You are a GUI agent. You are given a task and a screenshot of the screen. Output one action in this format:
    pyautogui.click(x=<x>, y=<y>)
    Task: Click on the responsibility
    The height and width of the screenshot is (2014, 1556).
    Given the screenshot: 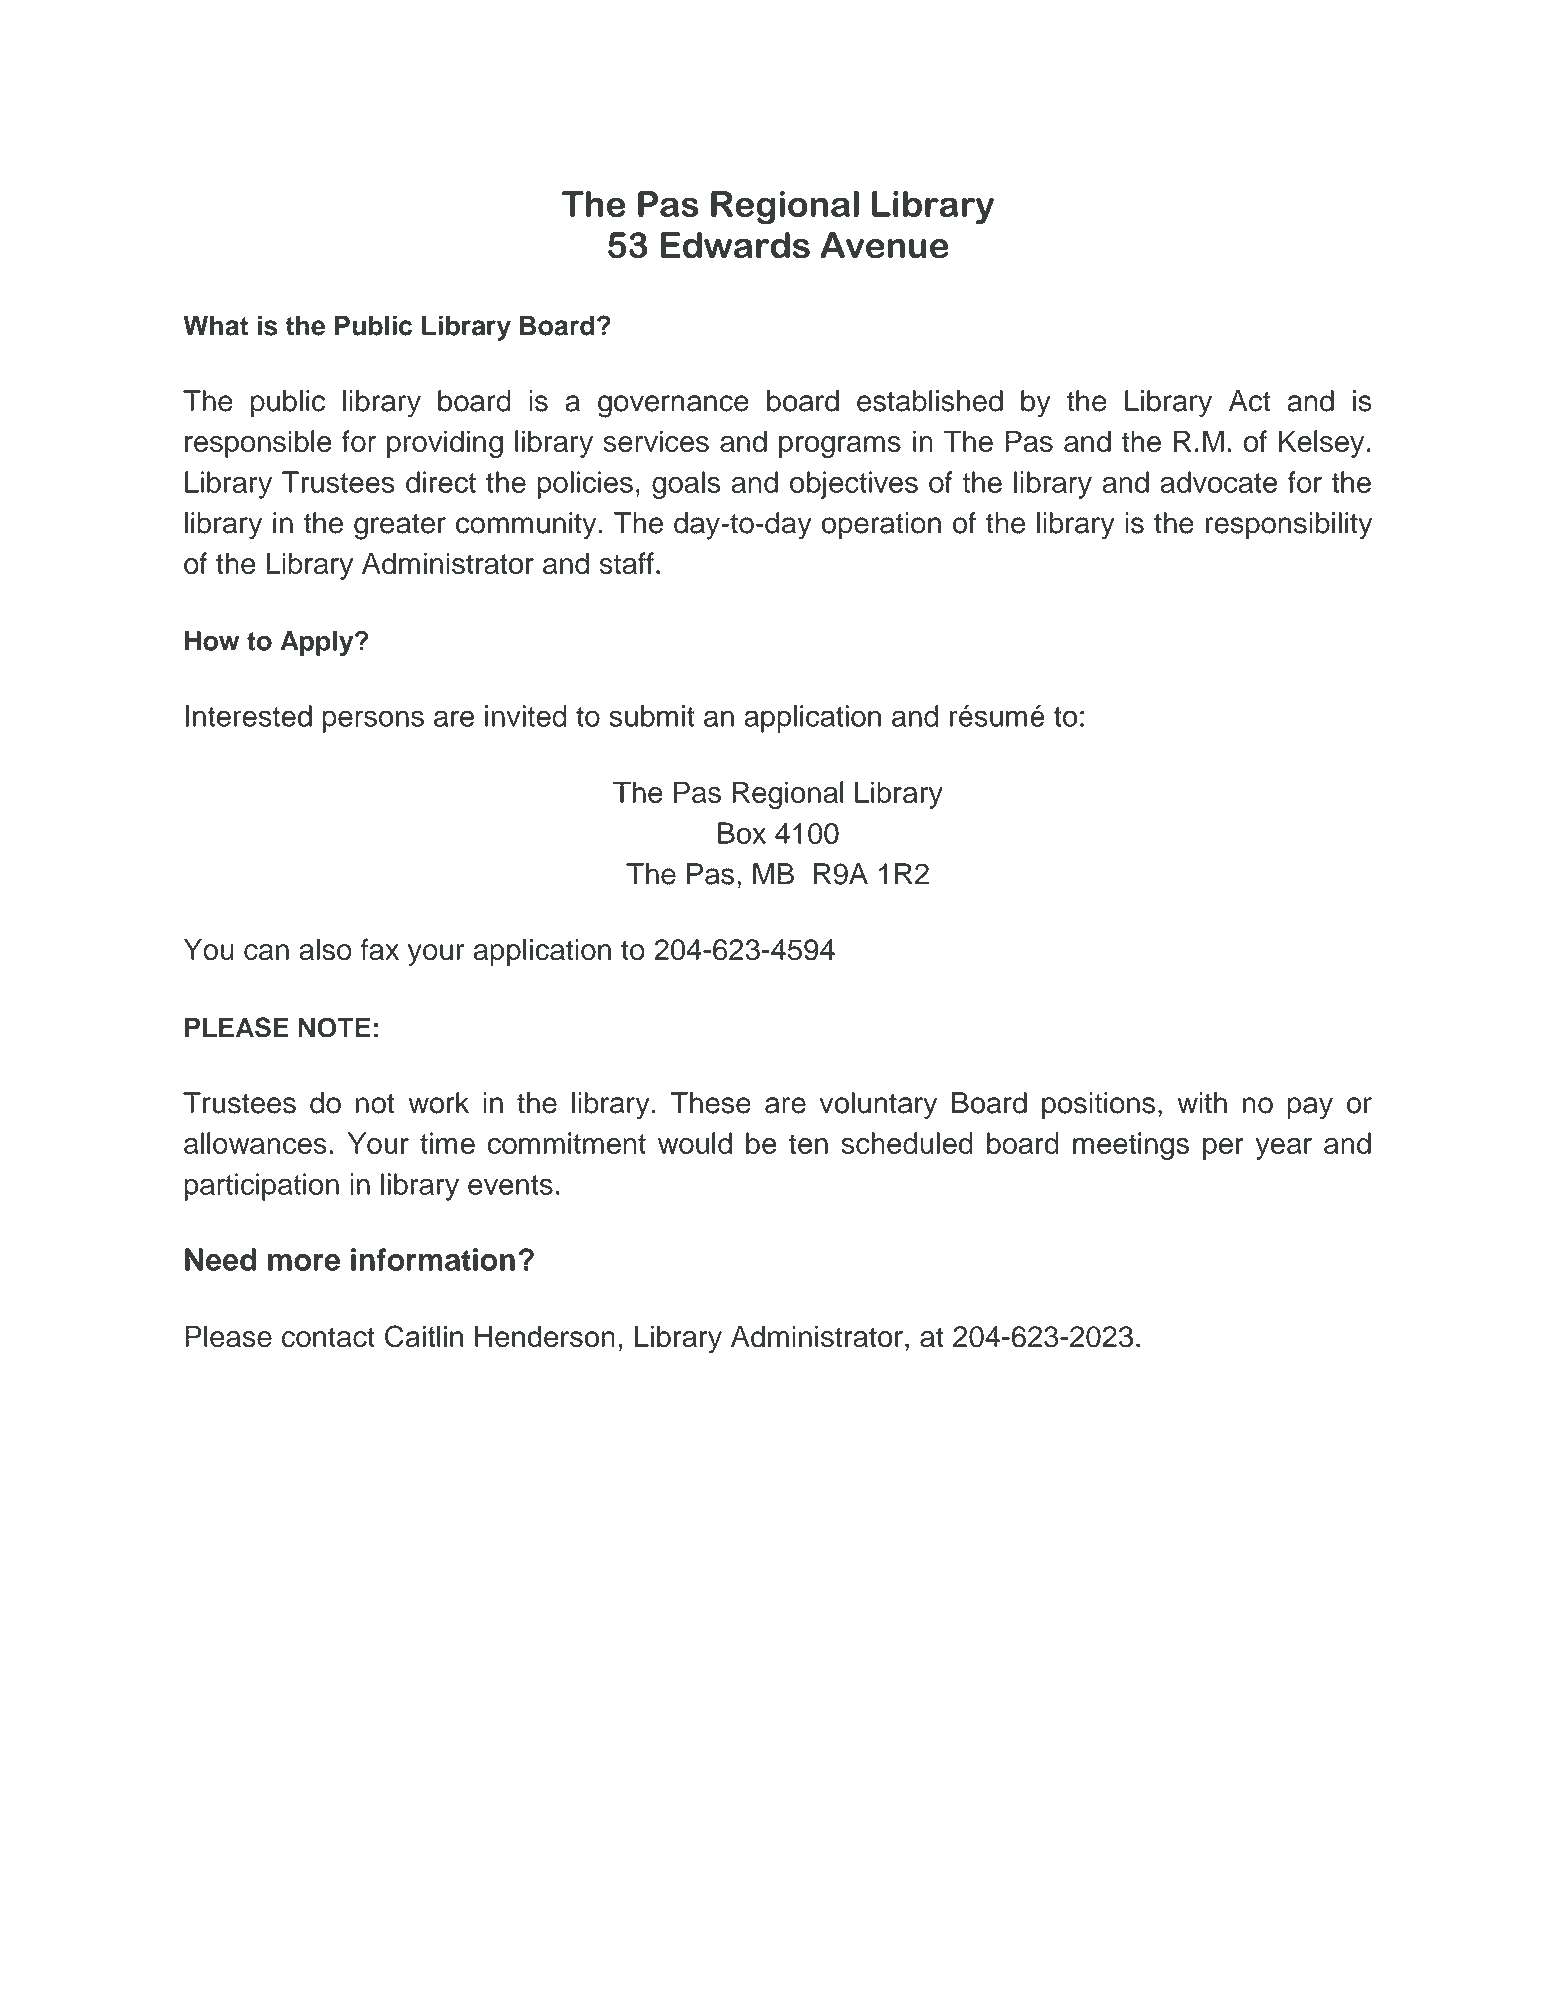 What is the action you would take?
    pyautogui.click(x=1288, y=526)
